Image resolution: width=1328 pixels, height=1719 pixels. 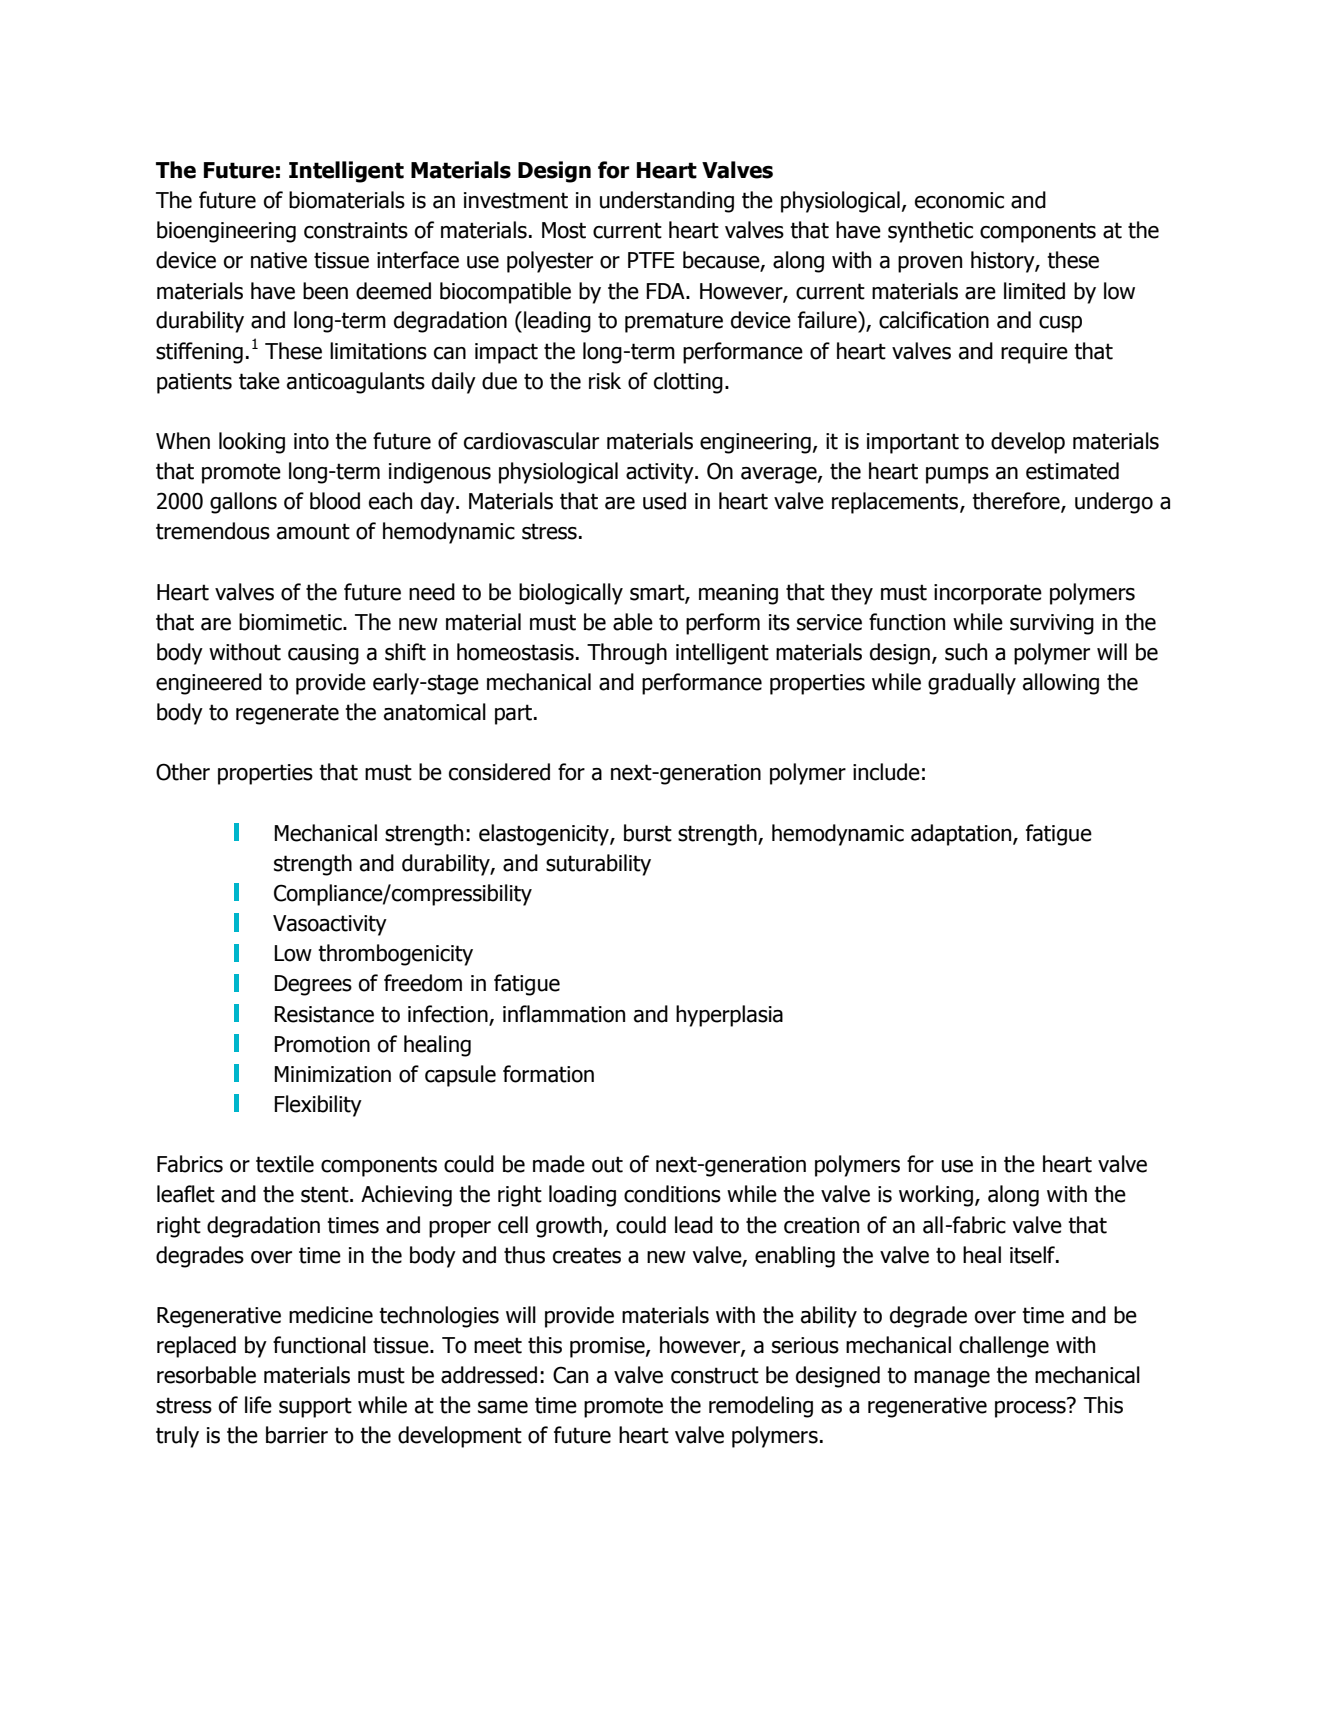 What do you see at coordinates (959, 200) in the document?
I see `economic` at bounding box center [959, 200].
